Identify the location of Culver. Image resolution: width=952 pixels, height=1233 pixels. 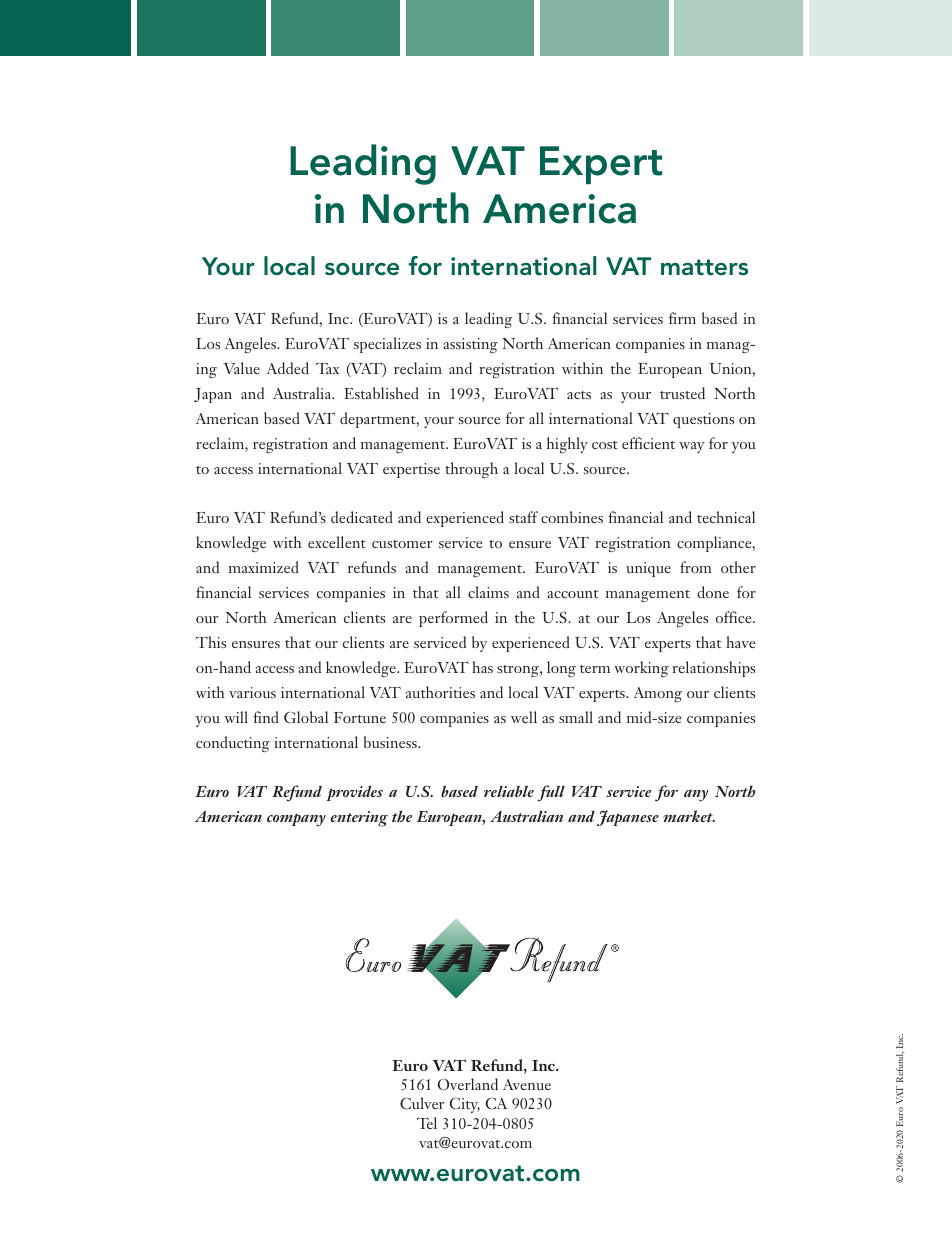
(422, 1103).
